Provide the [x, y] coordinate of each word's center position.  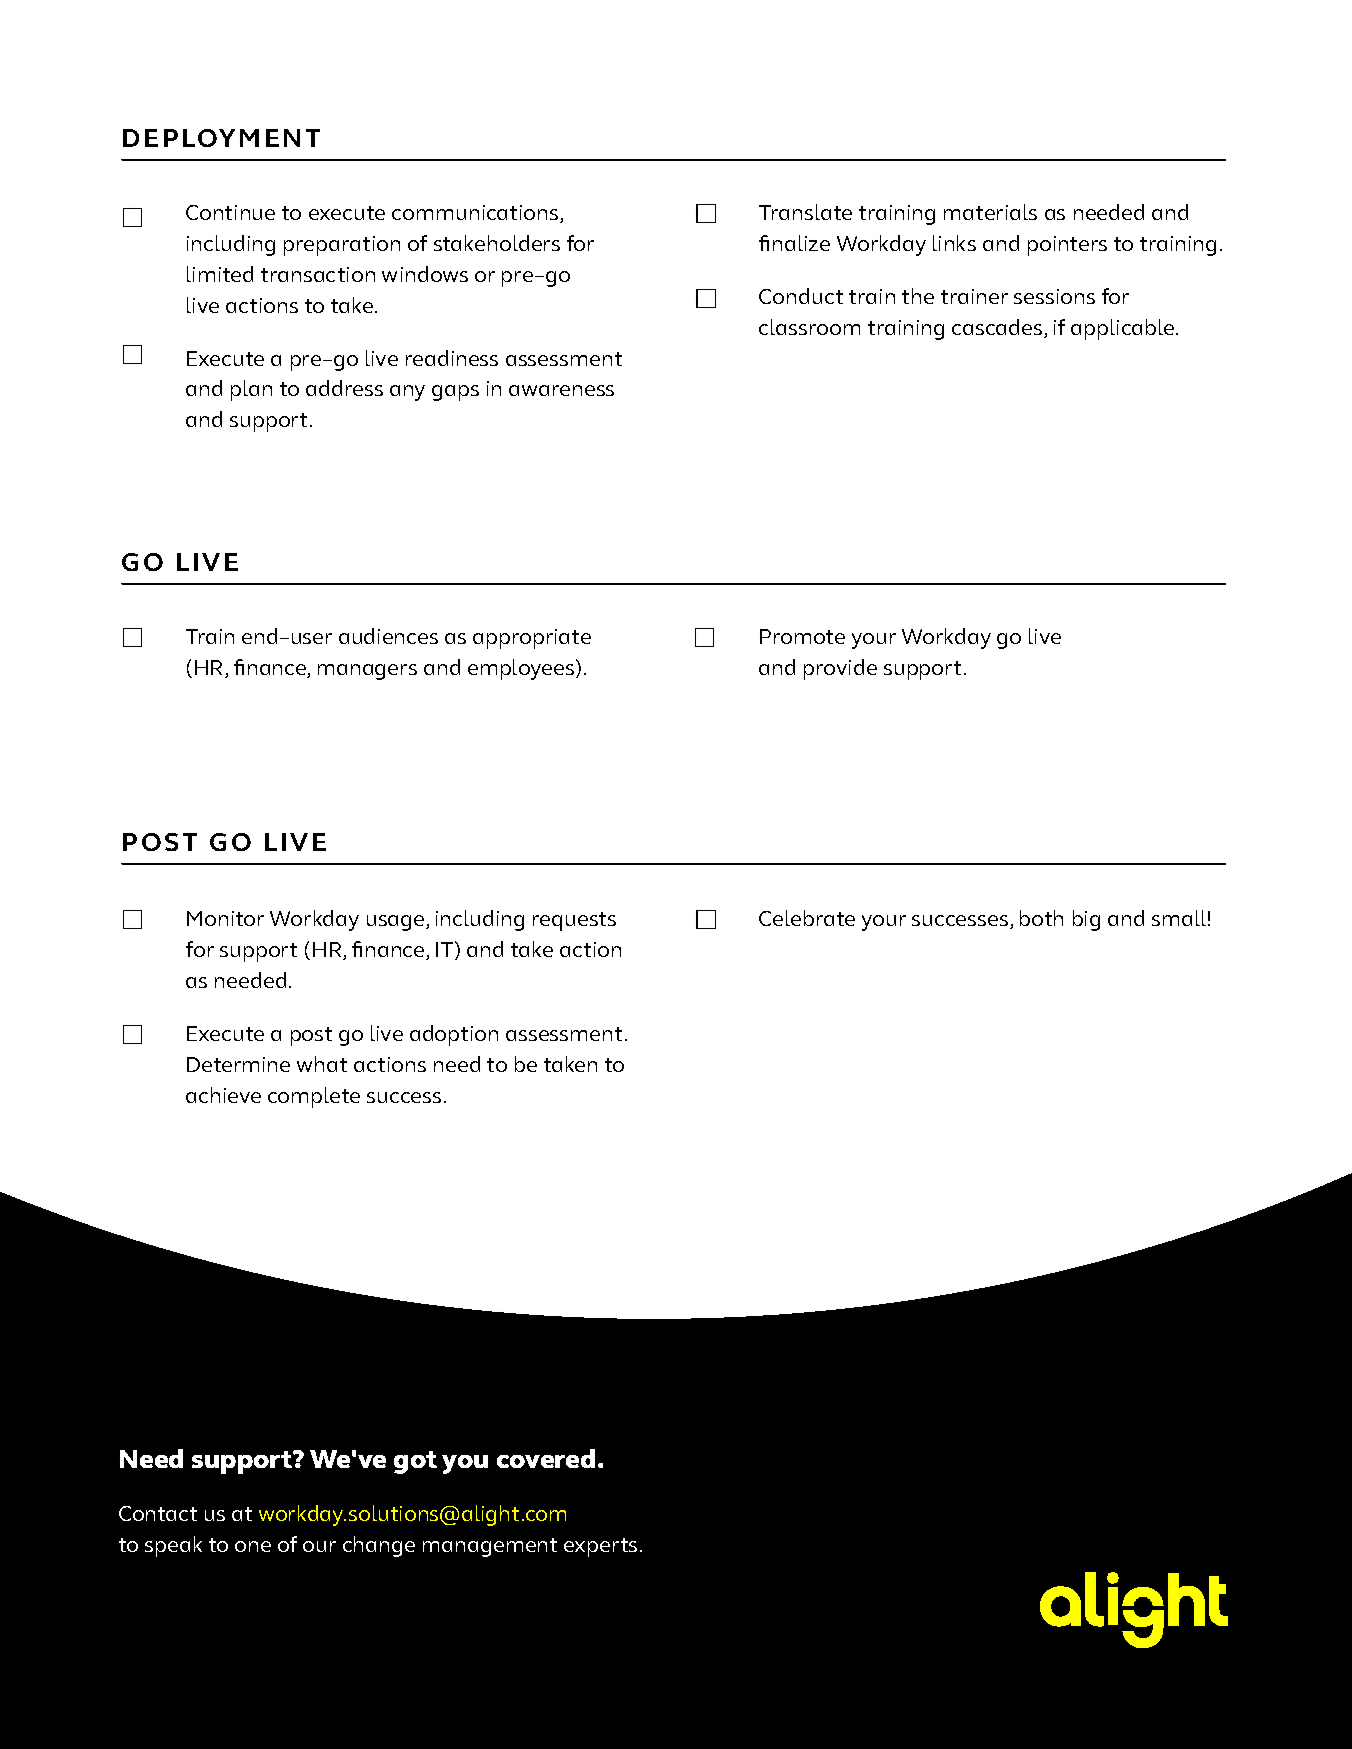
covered [546, 1458]
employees [522, 669]
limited [220, 274]
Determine [238, 1064]
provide [840, 669]
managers [367, 672]
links [954, 243]
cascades [998, 328]
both [1041, 918]
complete [314, 1097]
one [253, 1546]
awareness [561, 390]
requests [574, 921]
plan [251, 390]
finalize [794, 243]
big [1086, 920]
